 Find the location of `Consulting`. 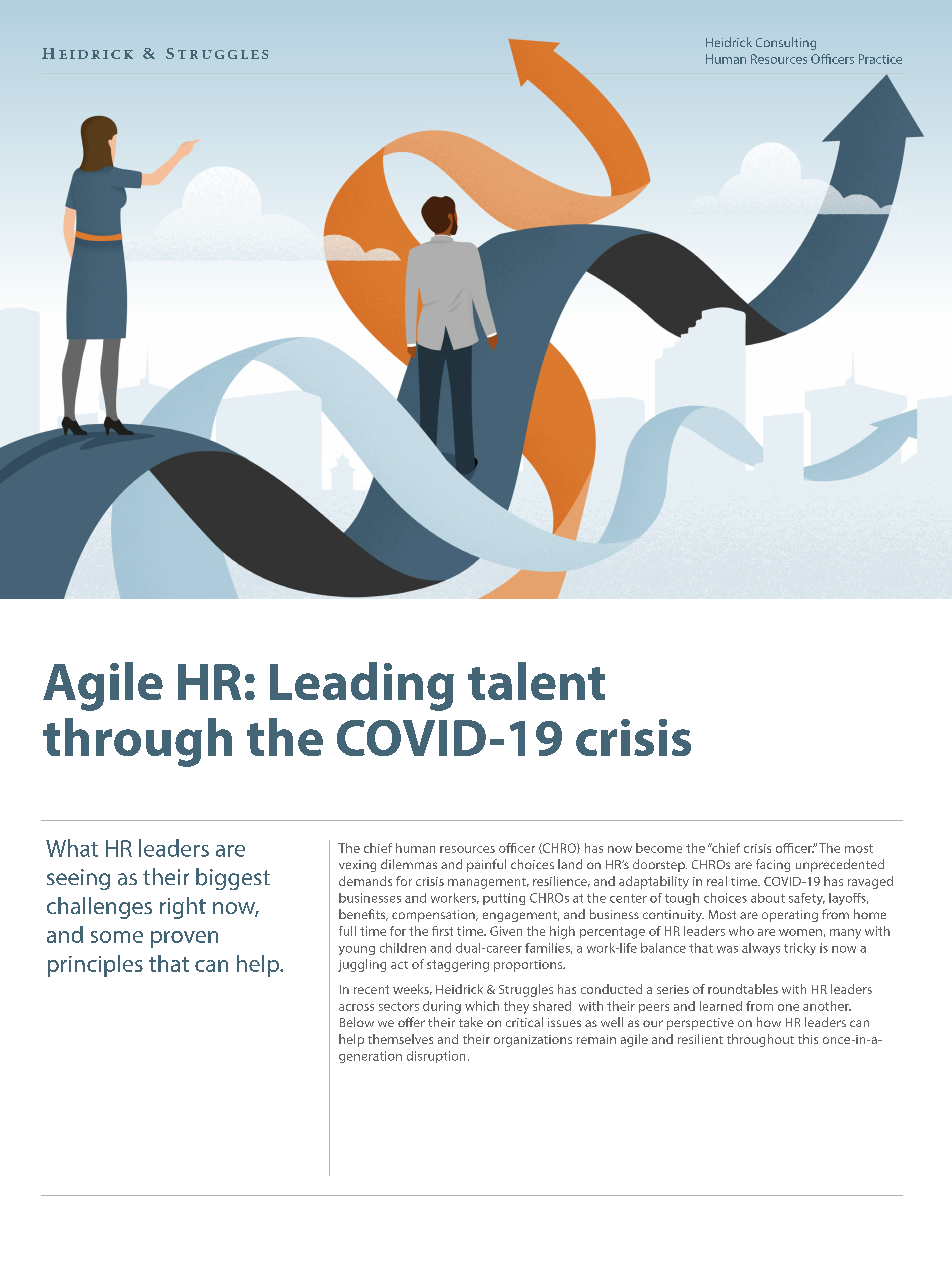

Consulting is located at coordinates (786, 43).
